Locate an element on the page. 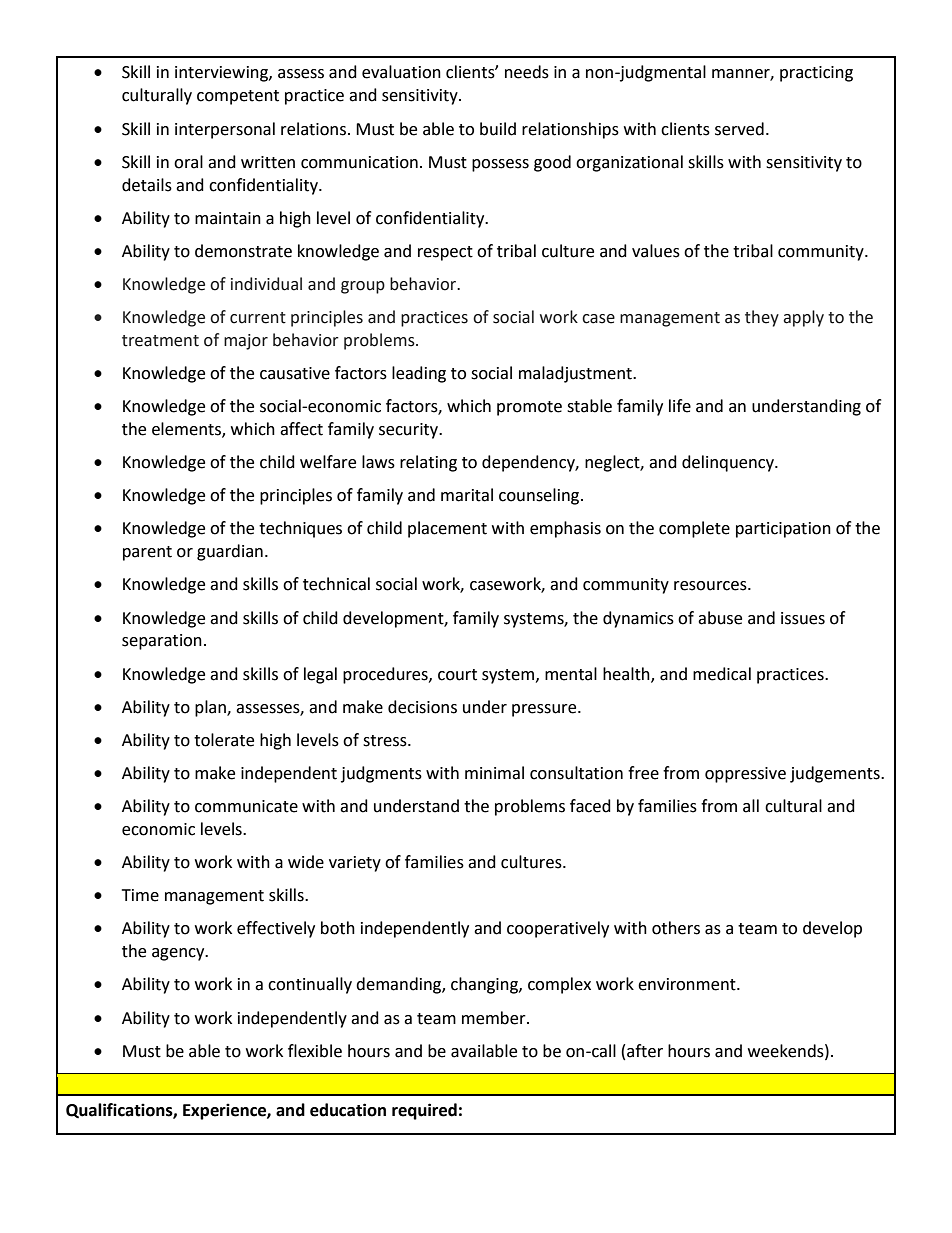  they is located at coordinates (762, 318).
